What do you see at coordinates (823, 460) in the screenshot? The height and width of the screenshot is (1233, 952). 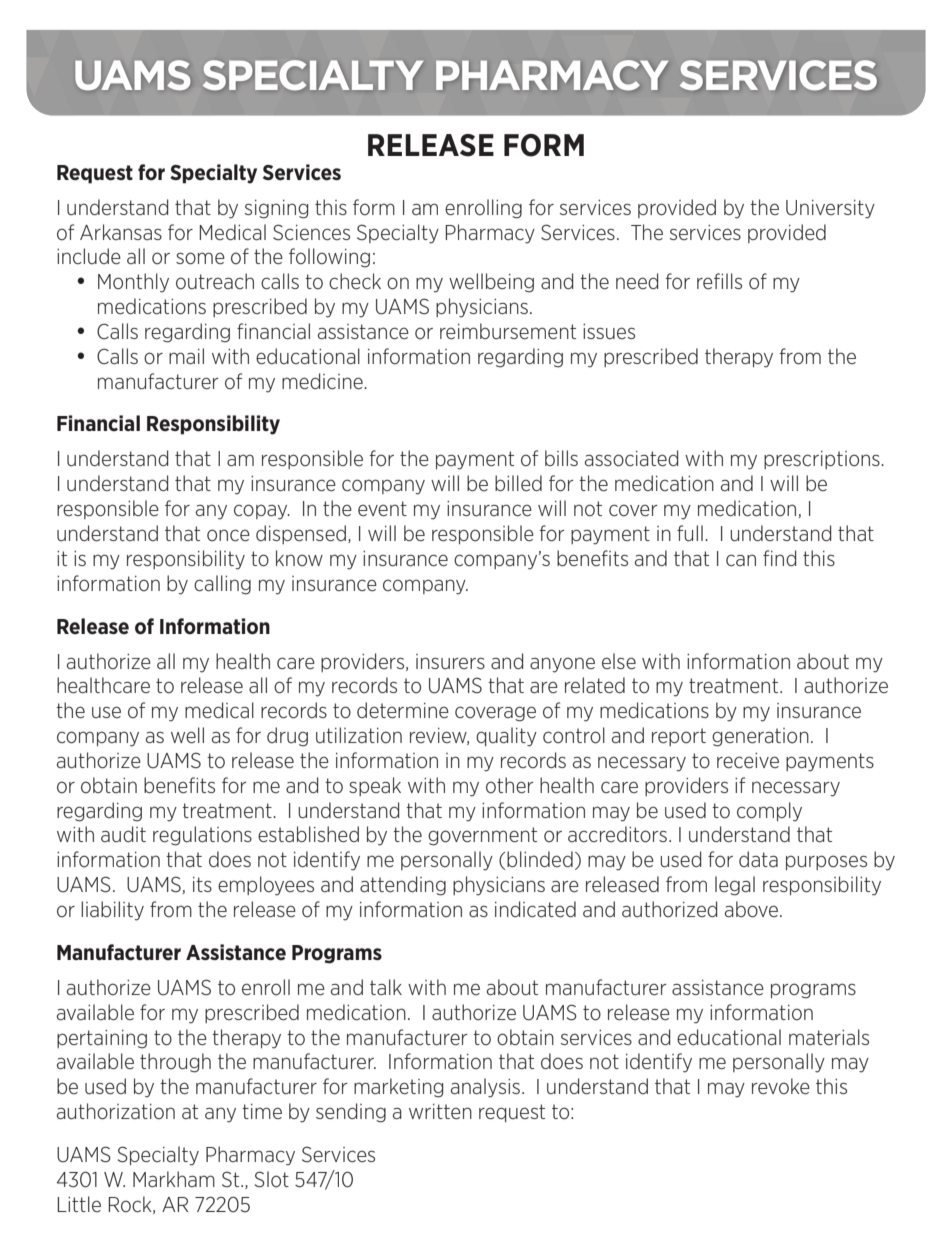 I see `prescriptions` at bounding box center [823, 460].
